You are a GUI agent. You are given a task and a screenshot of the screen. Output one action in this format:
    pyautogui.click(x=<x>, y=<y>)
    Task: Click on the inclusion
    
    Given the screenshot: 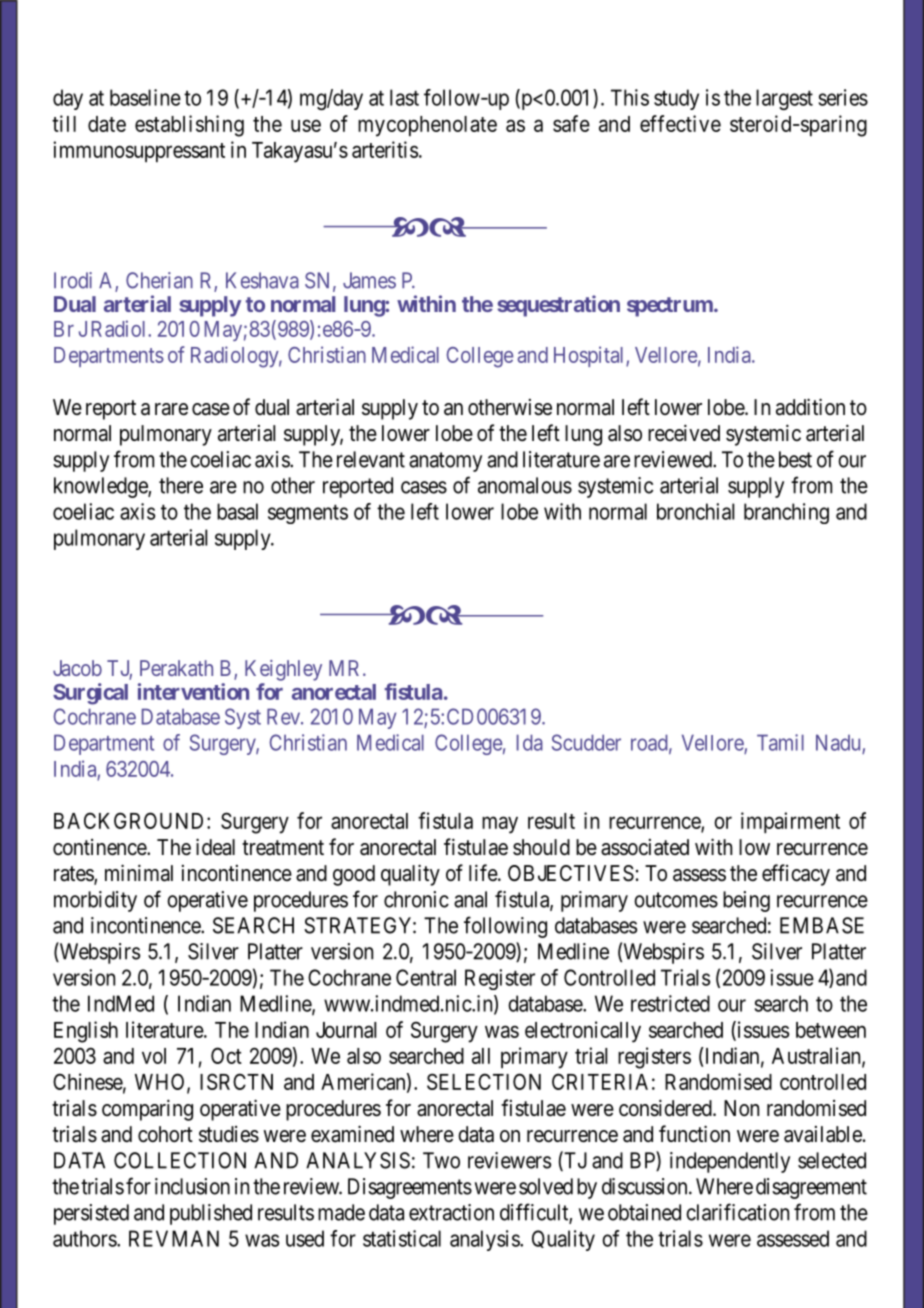 What is the action you would take?
    pyautogui.click(x=192, y=1186)
